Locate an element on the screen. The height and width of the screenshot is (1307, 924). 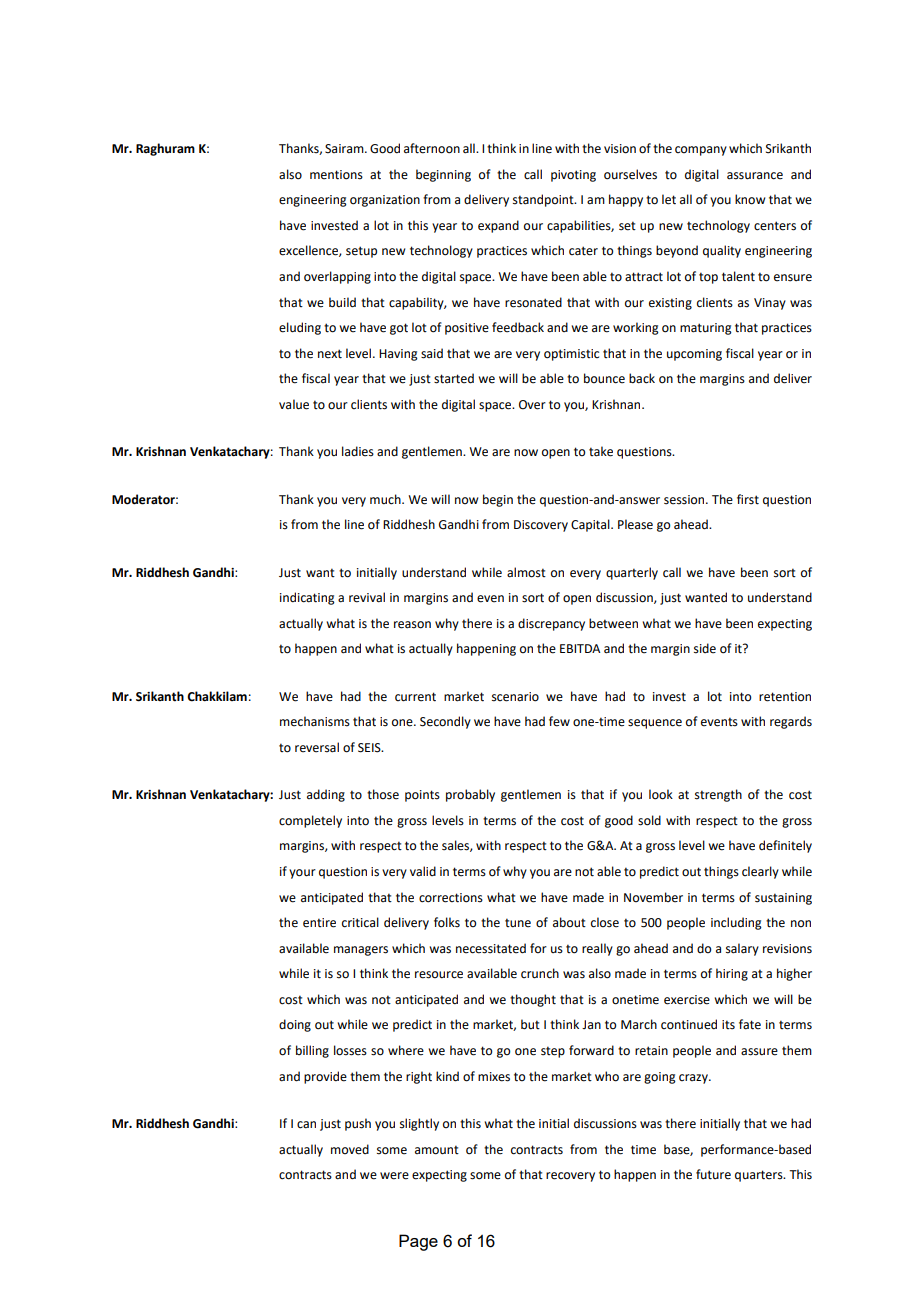
can is located at coordinates (306, 1125).
